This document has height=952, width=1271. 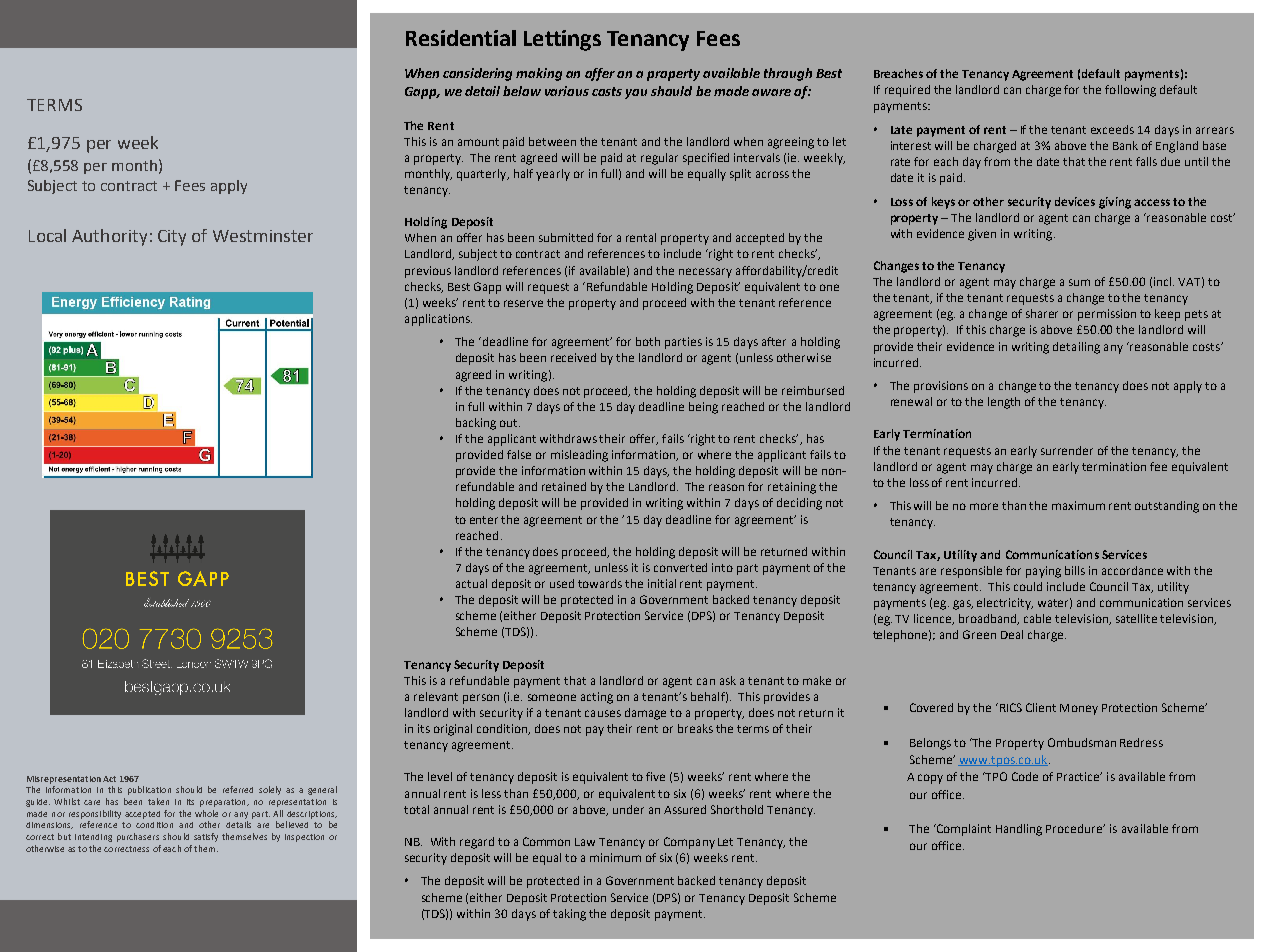 What do you see at coordinates (636, 94) in the document?
I see `you` at bounding box center [636, 94].
